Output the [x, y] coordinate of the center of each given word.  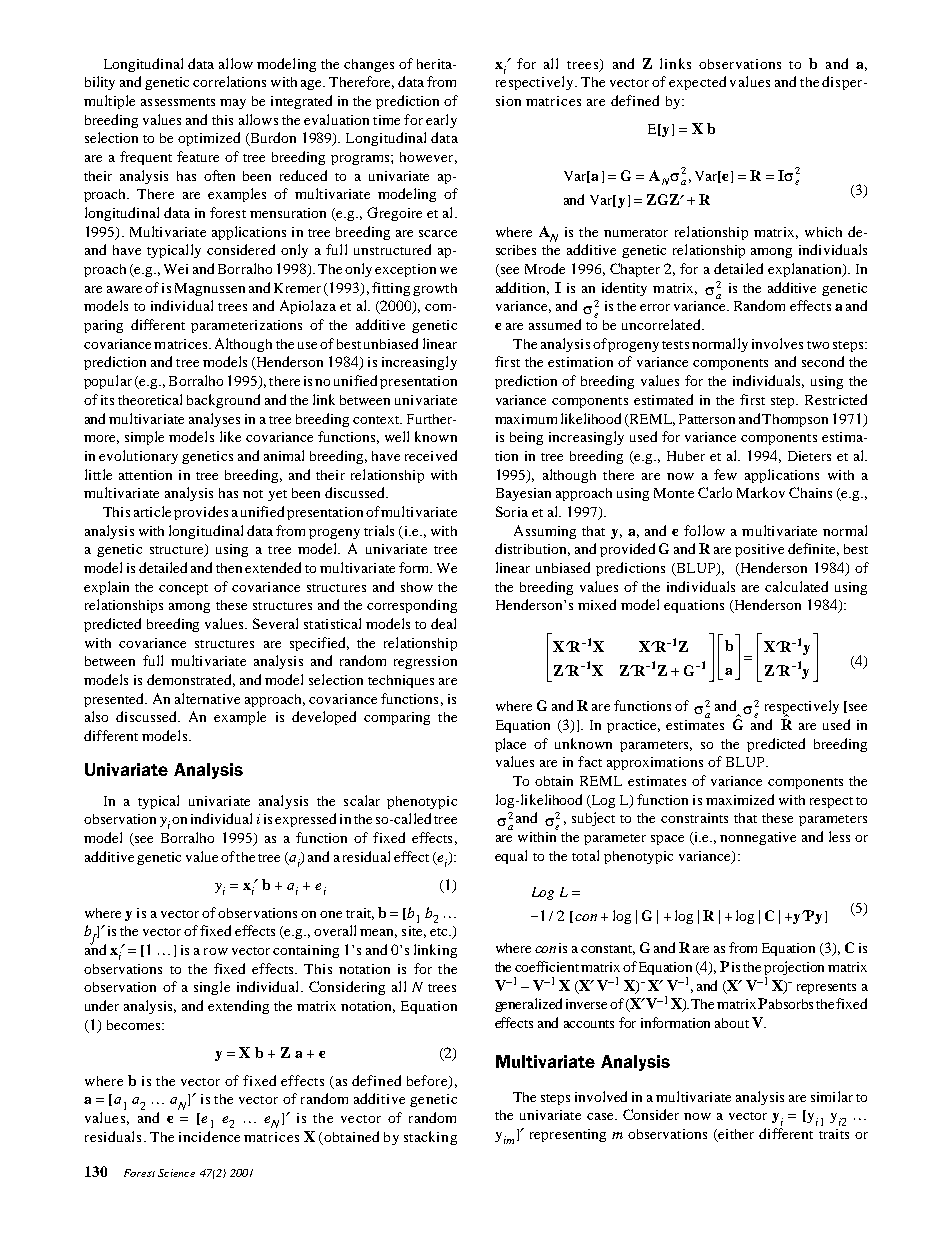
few [725, 474]
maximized [740, 799]
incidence [209, 1136]
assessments [178, 102]
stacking [430, 1138]
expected [697, 83]
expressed [305, 820]
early [441, 121]
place [510, 745]
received [431, 455]
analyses [214, 420]
